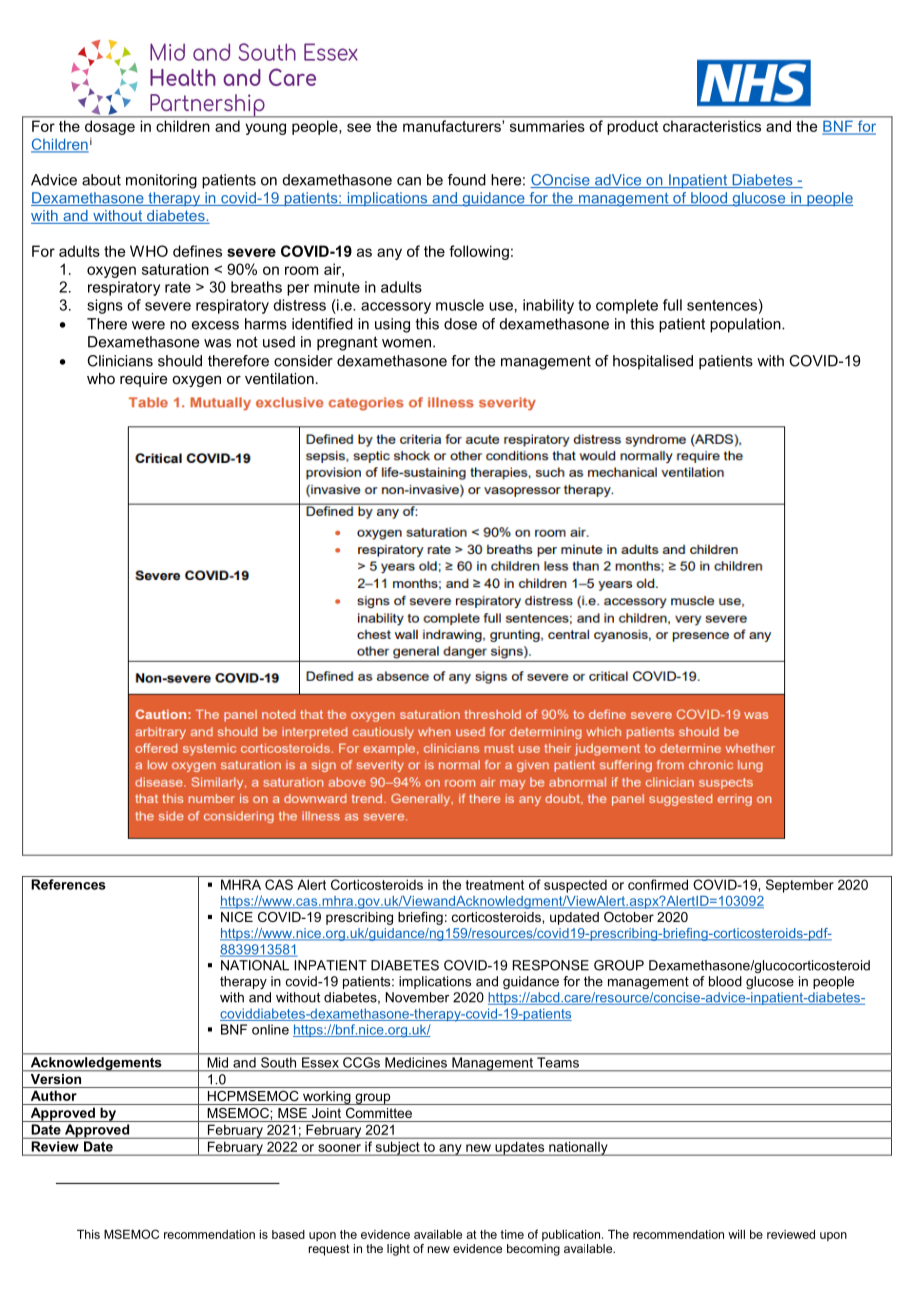  Describe the element at coordinates (161, 181) in the screenshot. I see `monitoring` at that location.
